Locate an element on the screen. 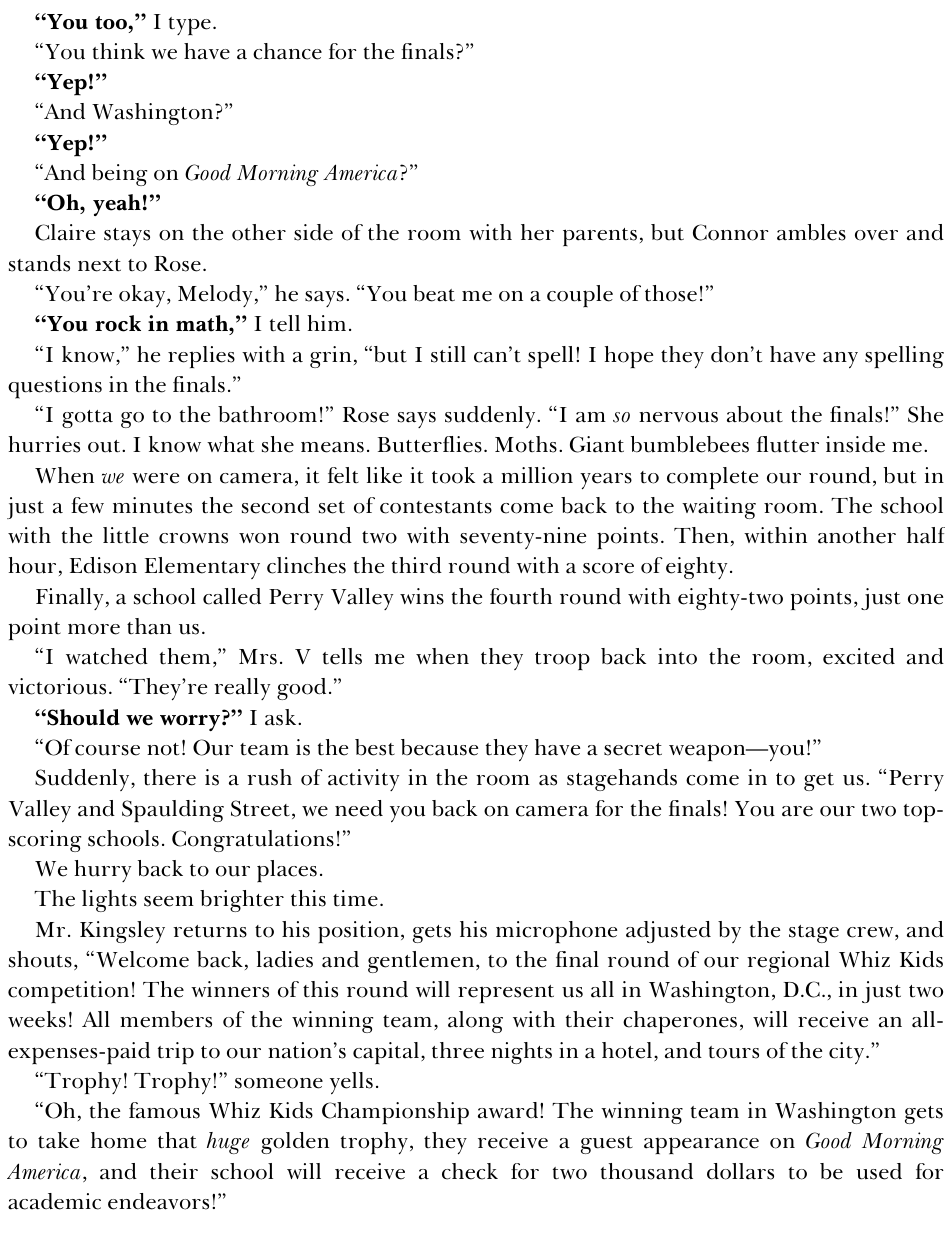  gotta is located at coordinates (87, 419).
